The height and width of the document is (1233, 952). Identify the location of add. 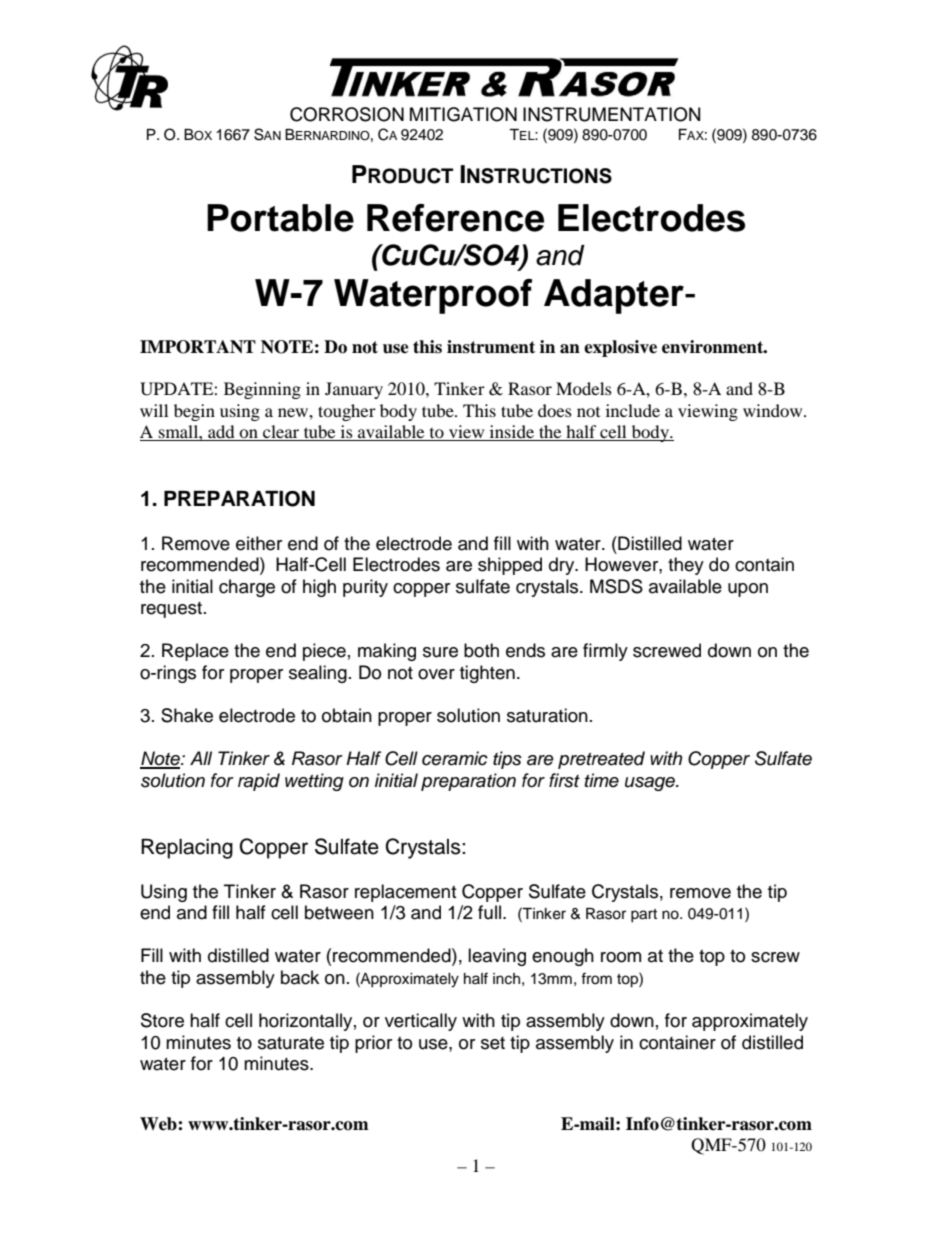
(221, 433).
